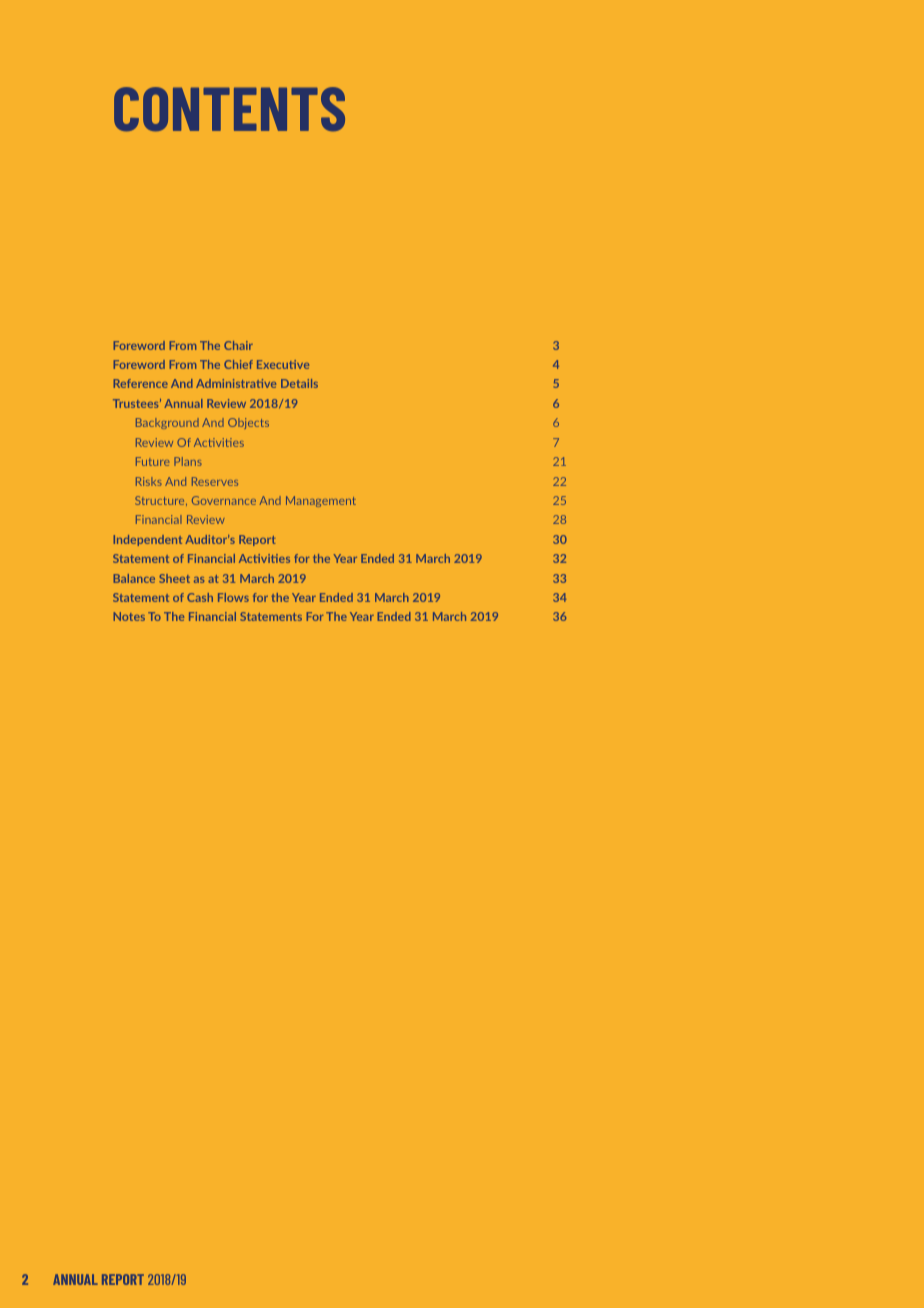  I want to click on Reserves, so click(215, 481).
